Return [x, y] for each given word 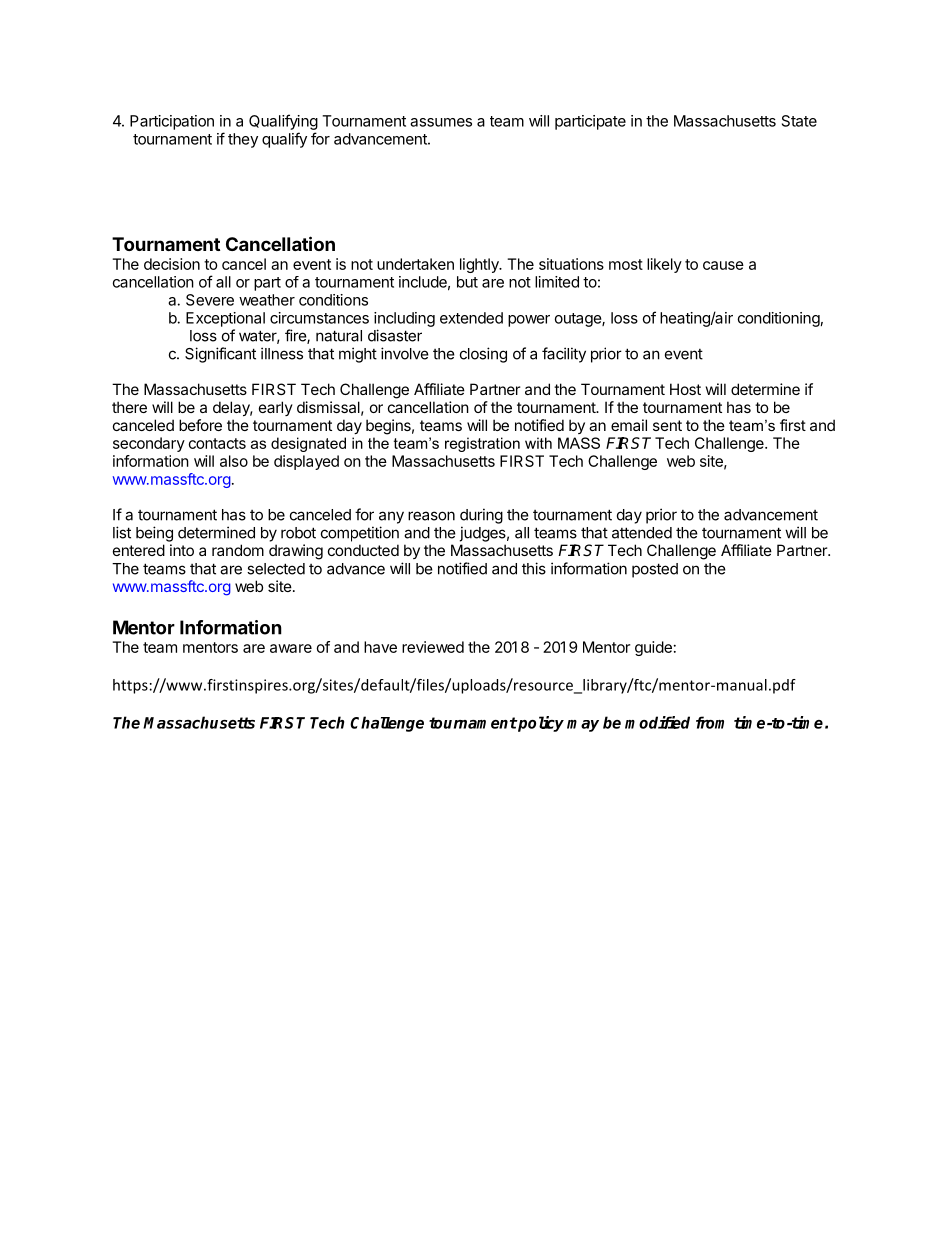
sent [667, 425]
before [200, 425]
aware [291, 648]
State [799, 121]
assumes [441, 122]
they [243, 140]
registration [482, 444]
